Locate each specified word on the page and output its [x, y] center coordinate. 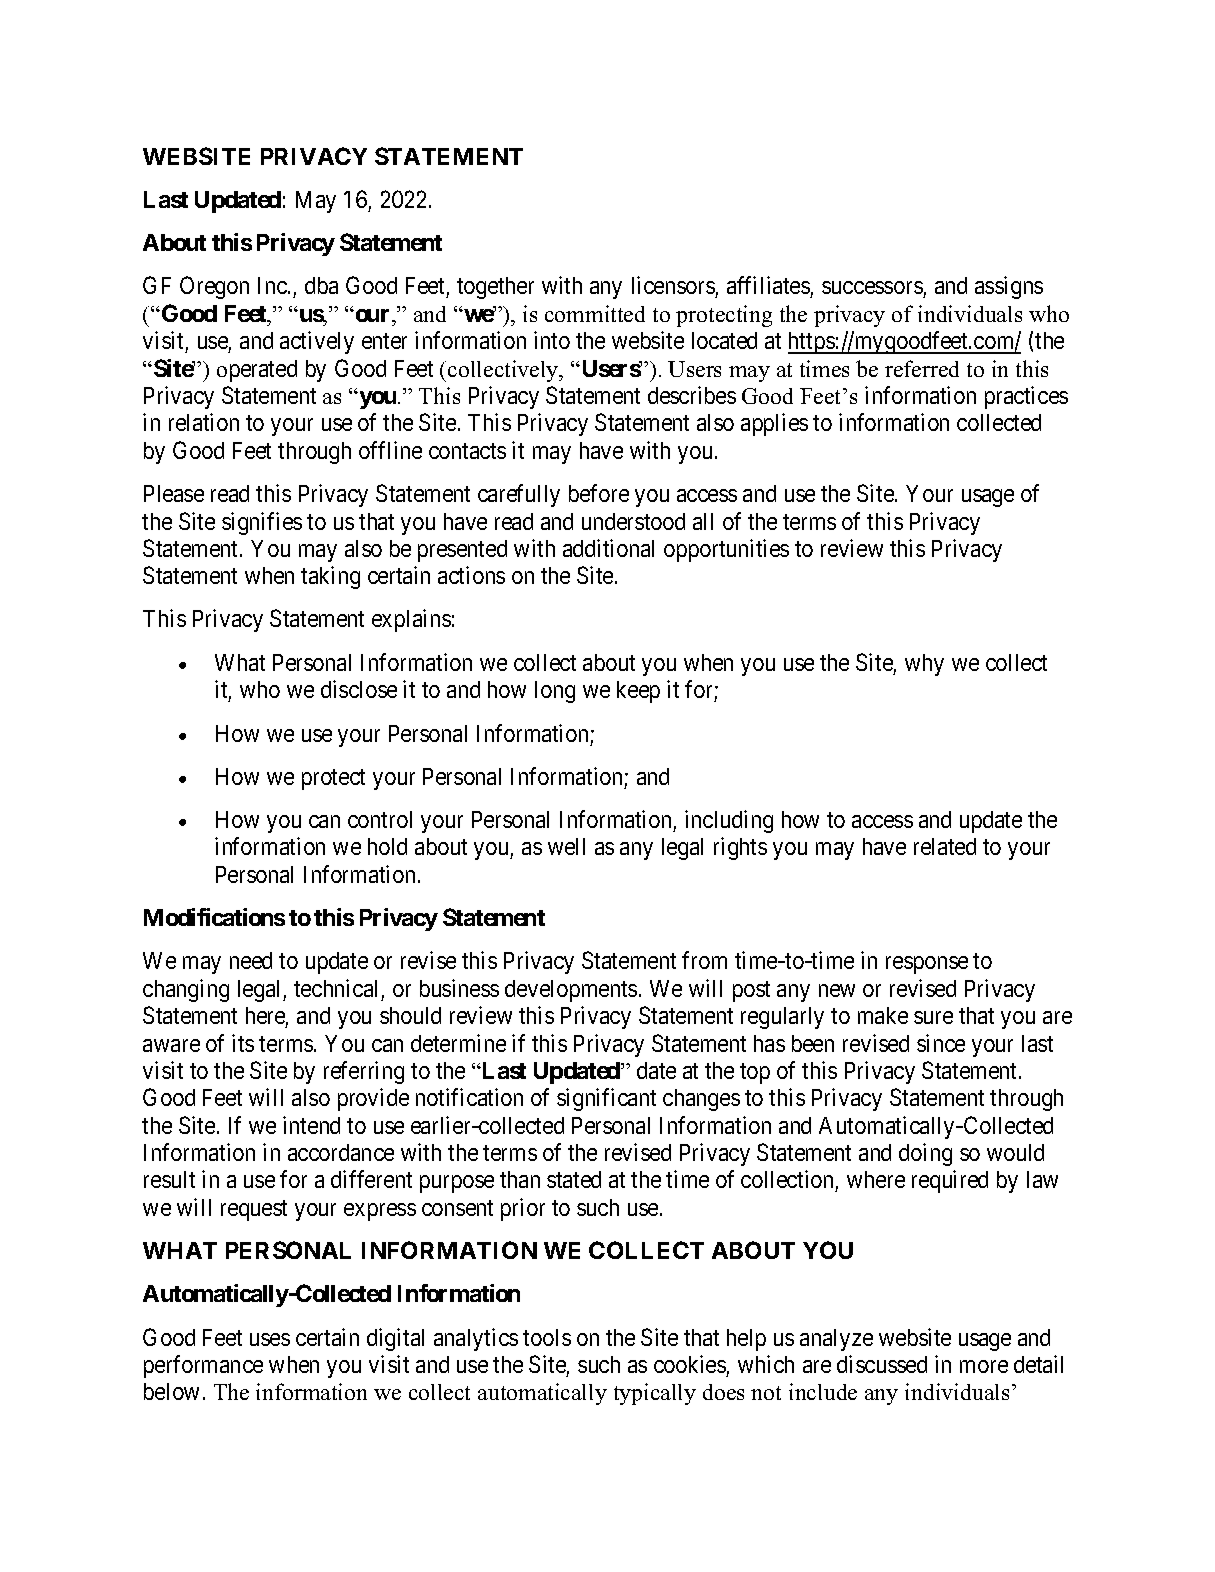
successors [873, 289]
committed [595, 313]
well [566, 846]
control [380, 819]
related [945, 846]
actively [317, 342]
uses [270, 1339]
